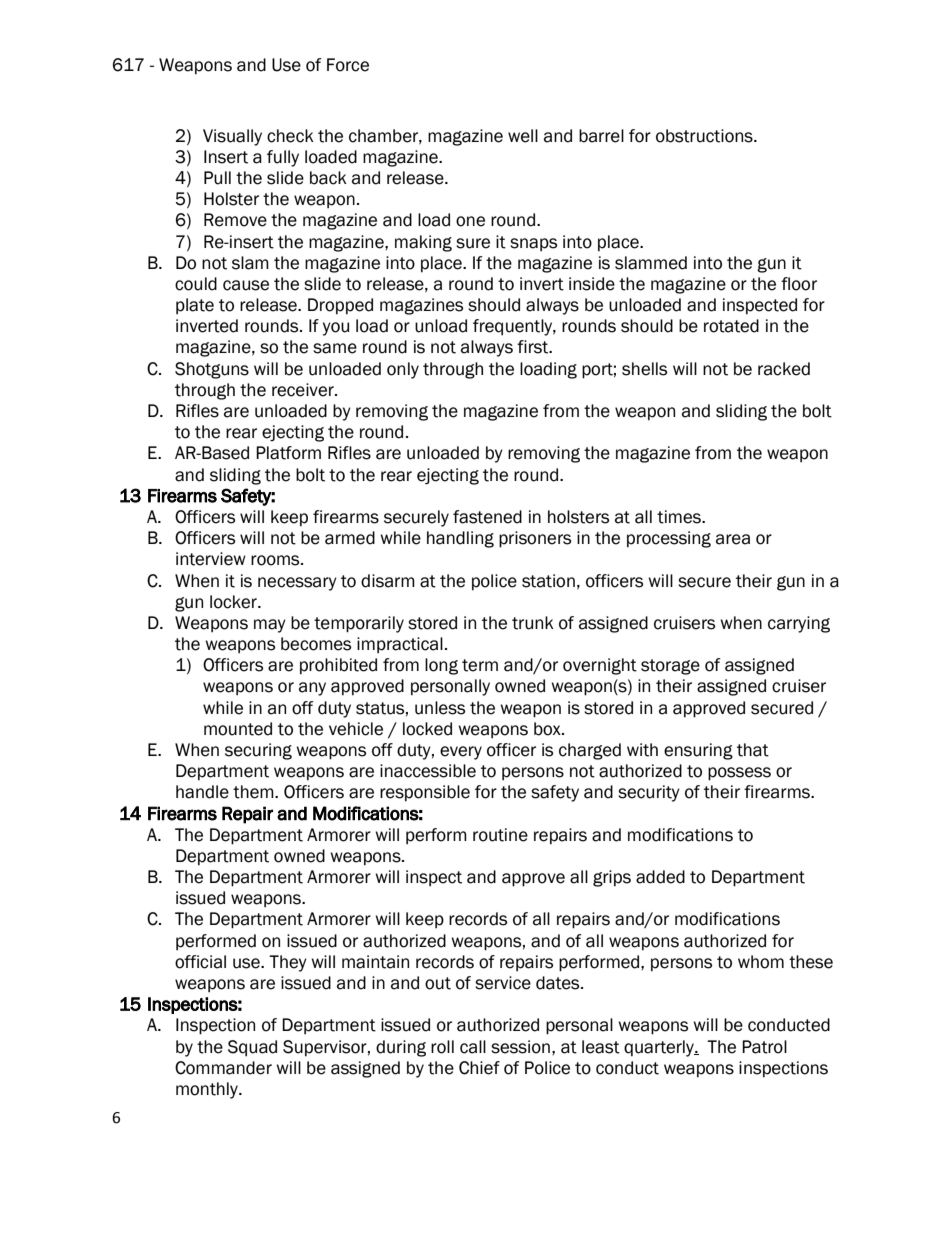  I want to click on Squad, so click(252, 1048).
